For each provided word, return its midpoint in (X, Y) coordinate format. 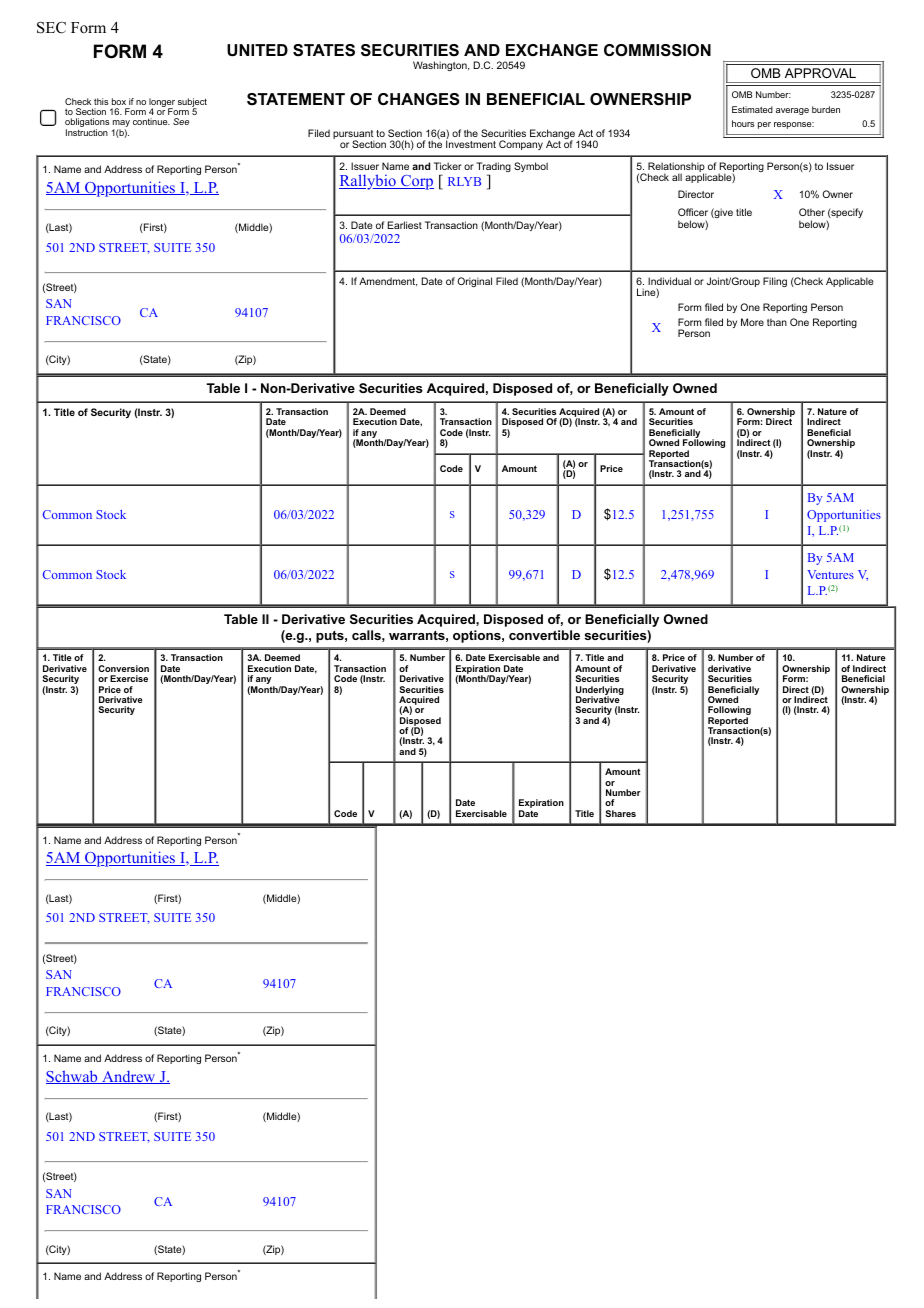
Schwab (73, 1077)
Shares (620, 813)
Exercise (129, 678)
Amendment (388, 282)
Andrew (129, 1077)
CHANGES (419, 99)
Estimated (752, 109)
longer (162, 103)
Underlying (600, 691)
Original (474, 282)
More (752, 322)
